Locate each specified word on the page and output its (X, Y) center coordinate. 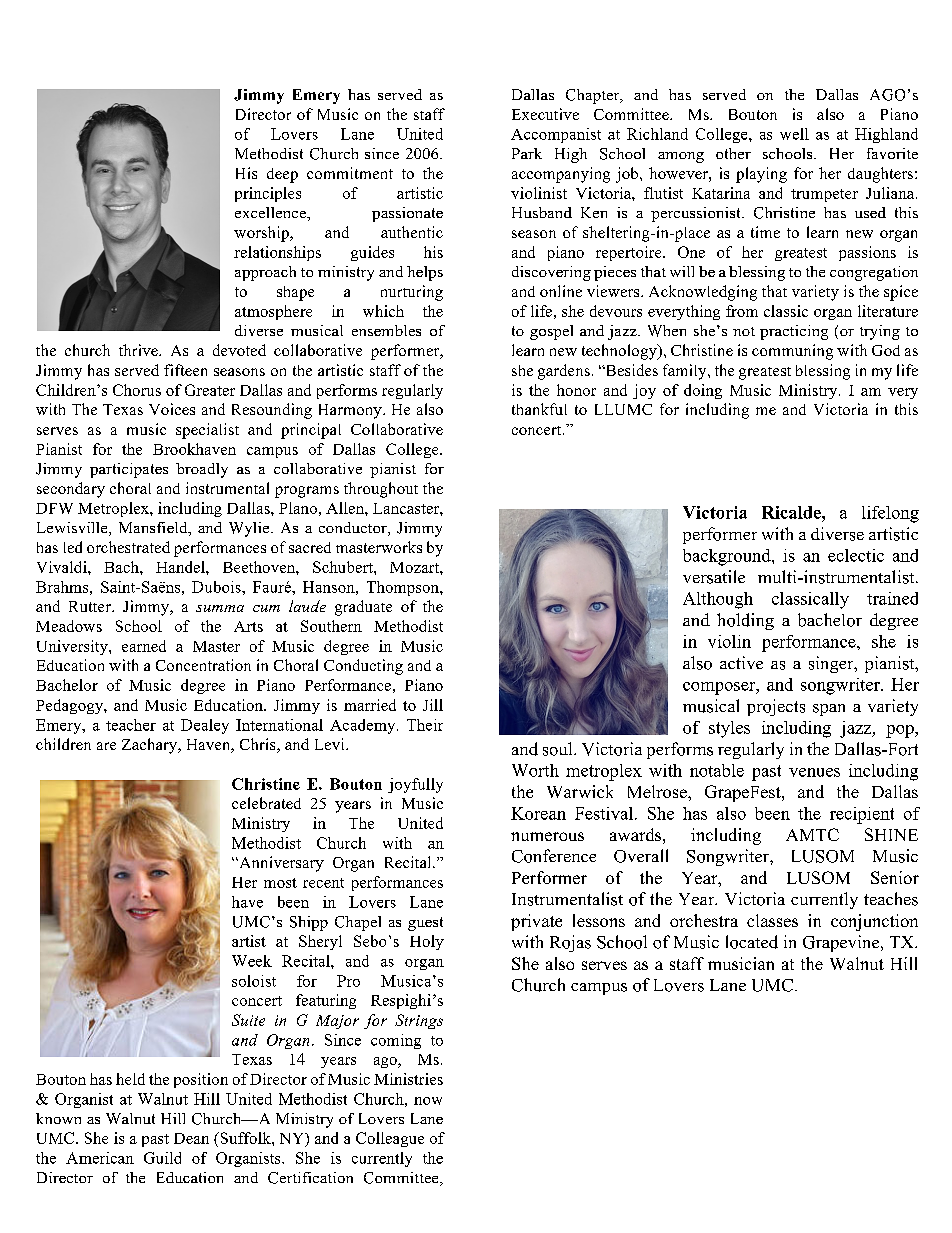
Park (527, 153)
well (794, 134)
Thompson (404, 588)
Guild (162, 1158)
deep (282, 175)
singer (832, 664)
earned (144, 646)
